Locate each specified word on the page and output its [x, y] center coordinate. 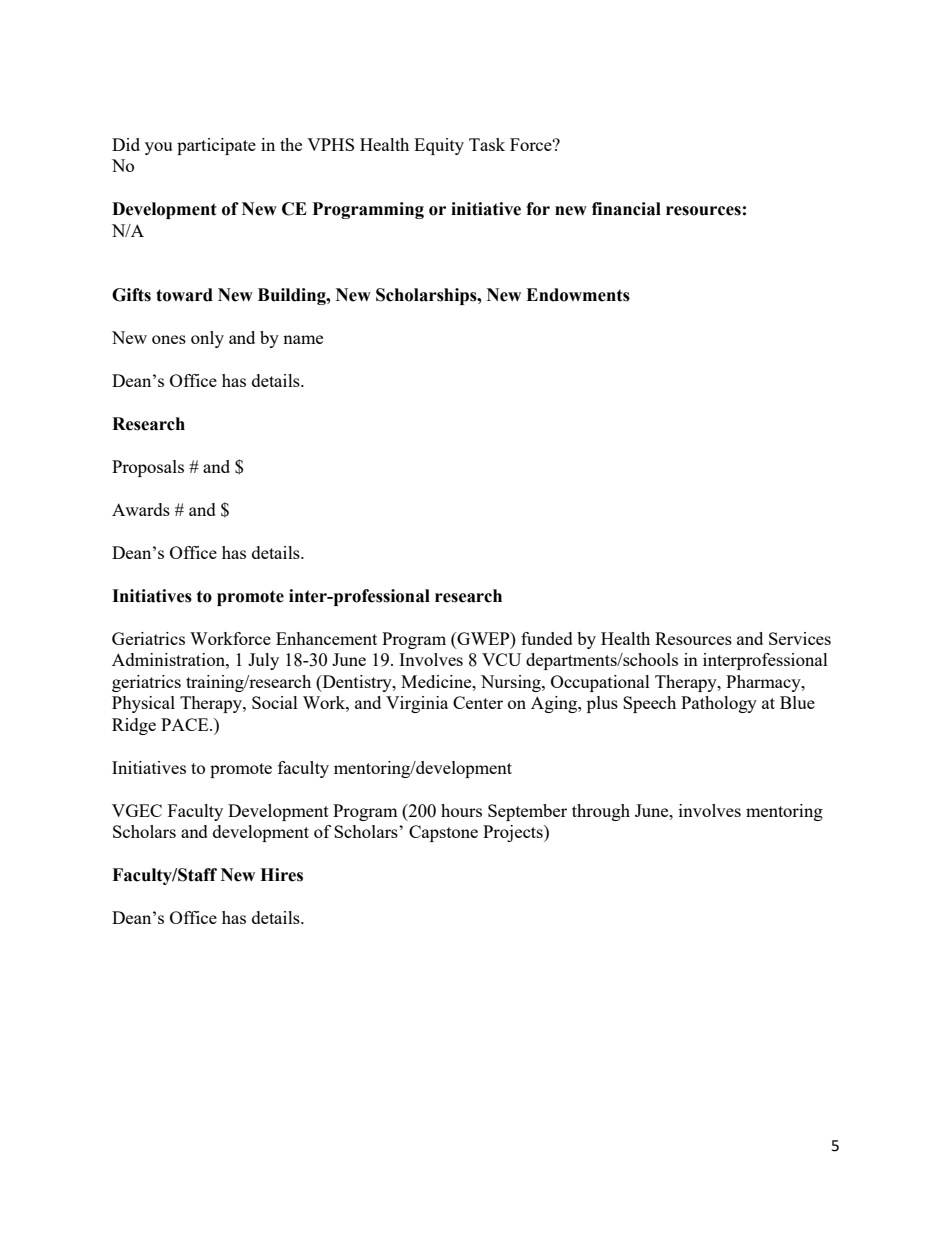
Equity [439, 146]
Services [800, 638]
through [601, 812]
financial [626, 209]
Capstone [443, 833]
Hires [281, 875]
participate [216, 146]
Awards [141, 509]
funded [547, 638]
